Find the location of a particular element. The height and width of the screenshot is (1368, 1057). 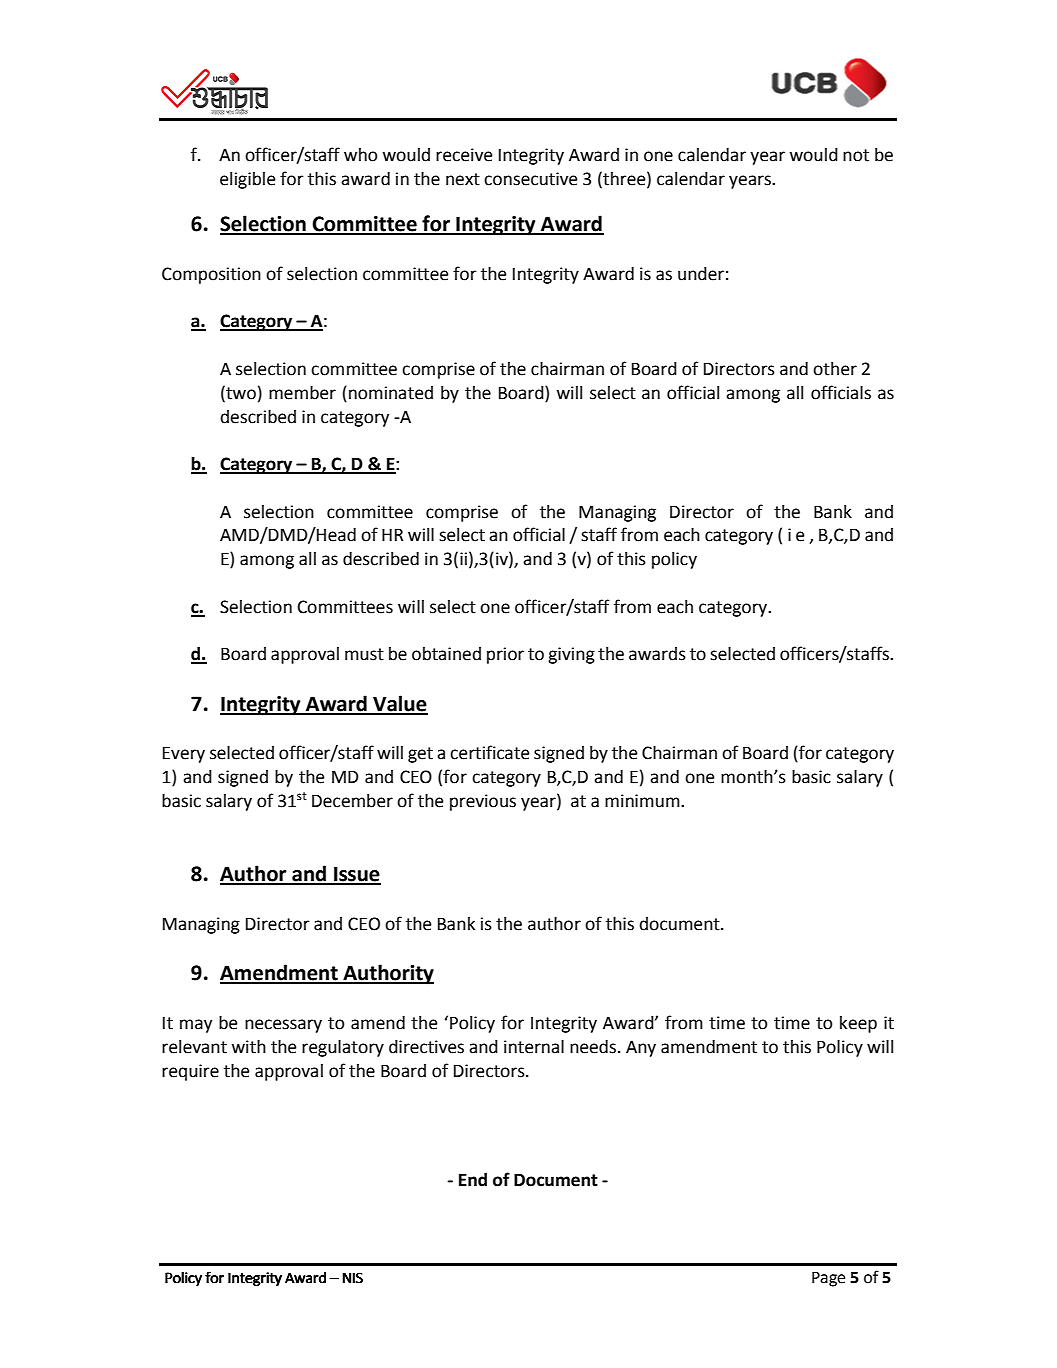

Every is located at coordinates (184, 754).
